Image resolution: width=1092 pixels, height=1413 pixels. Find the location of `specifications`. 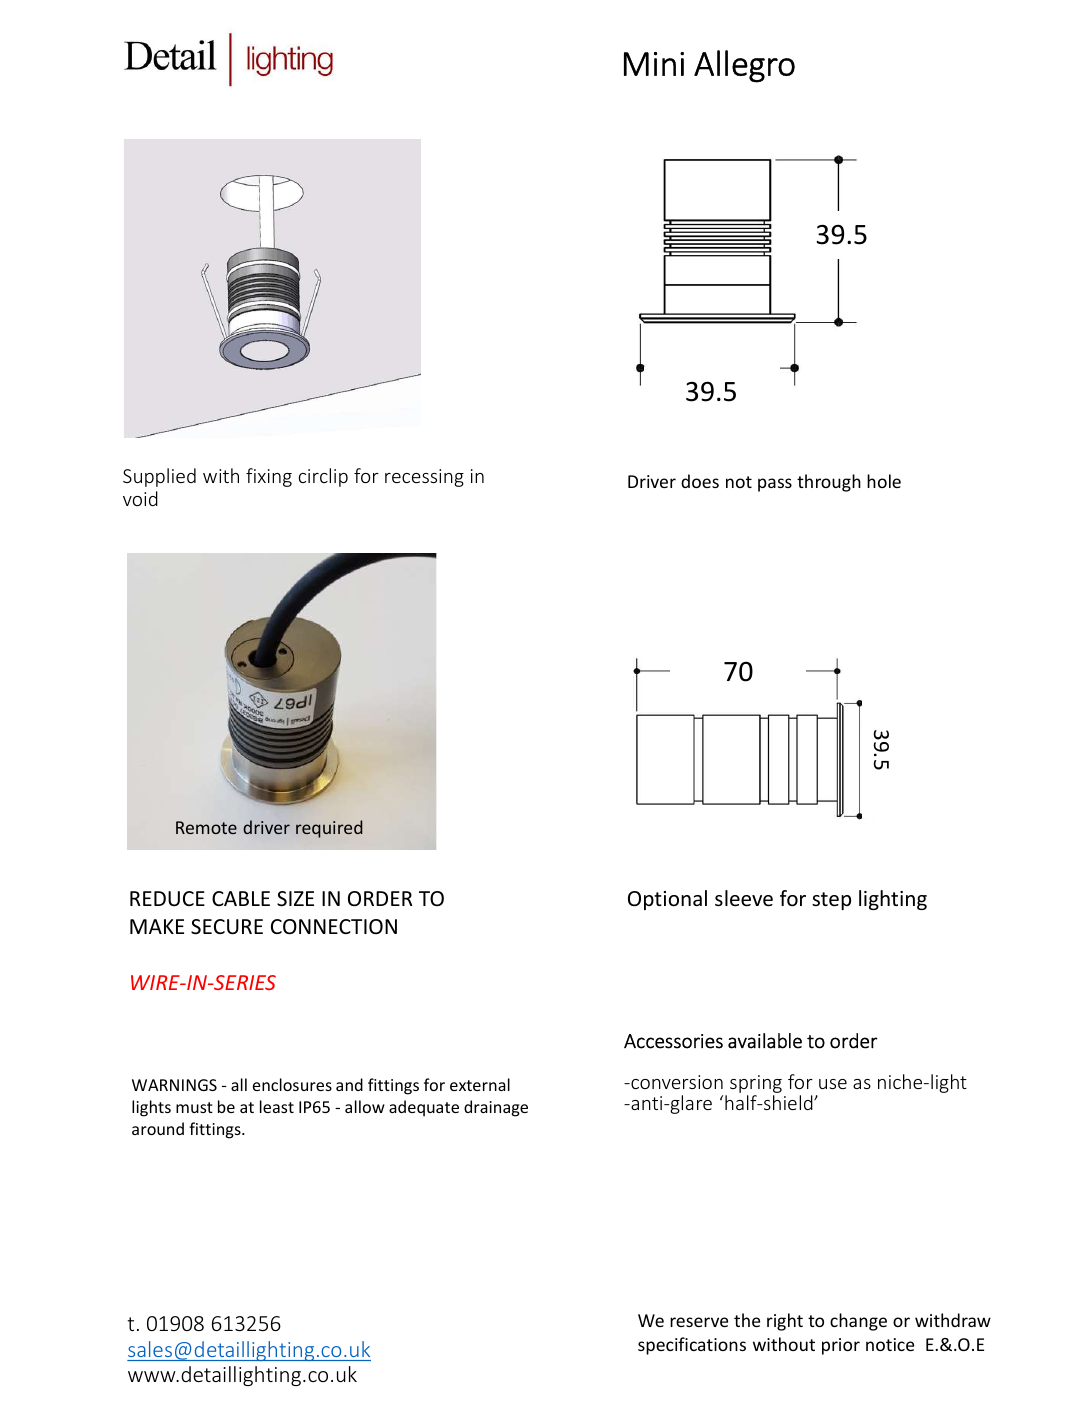

specifications is located at coordinates (692, 1346).
